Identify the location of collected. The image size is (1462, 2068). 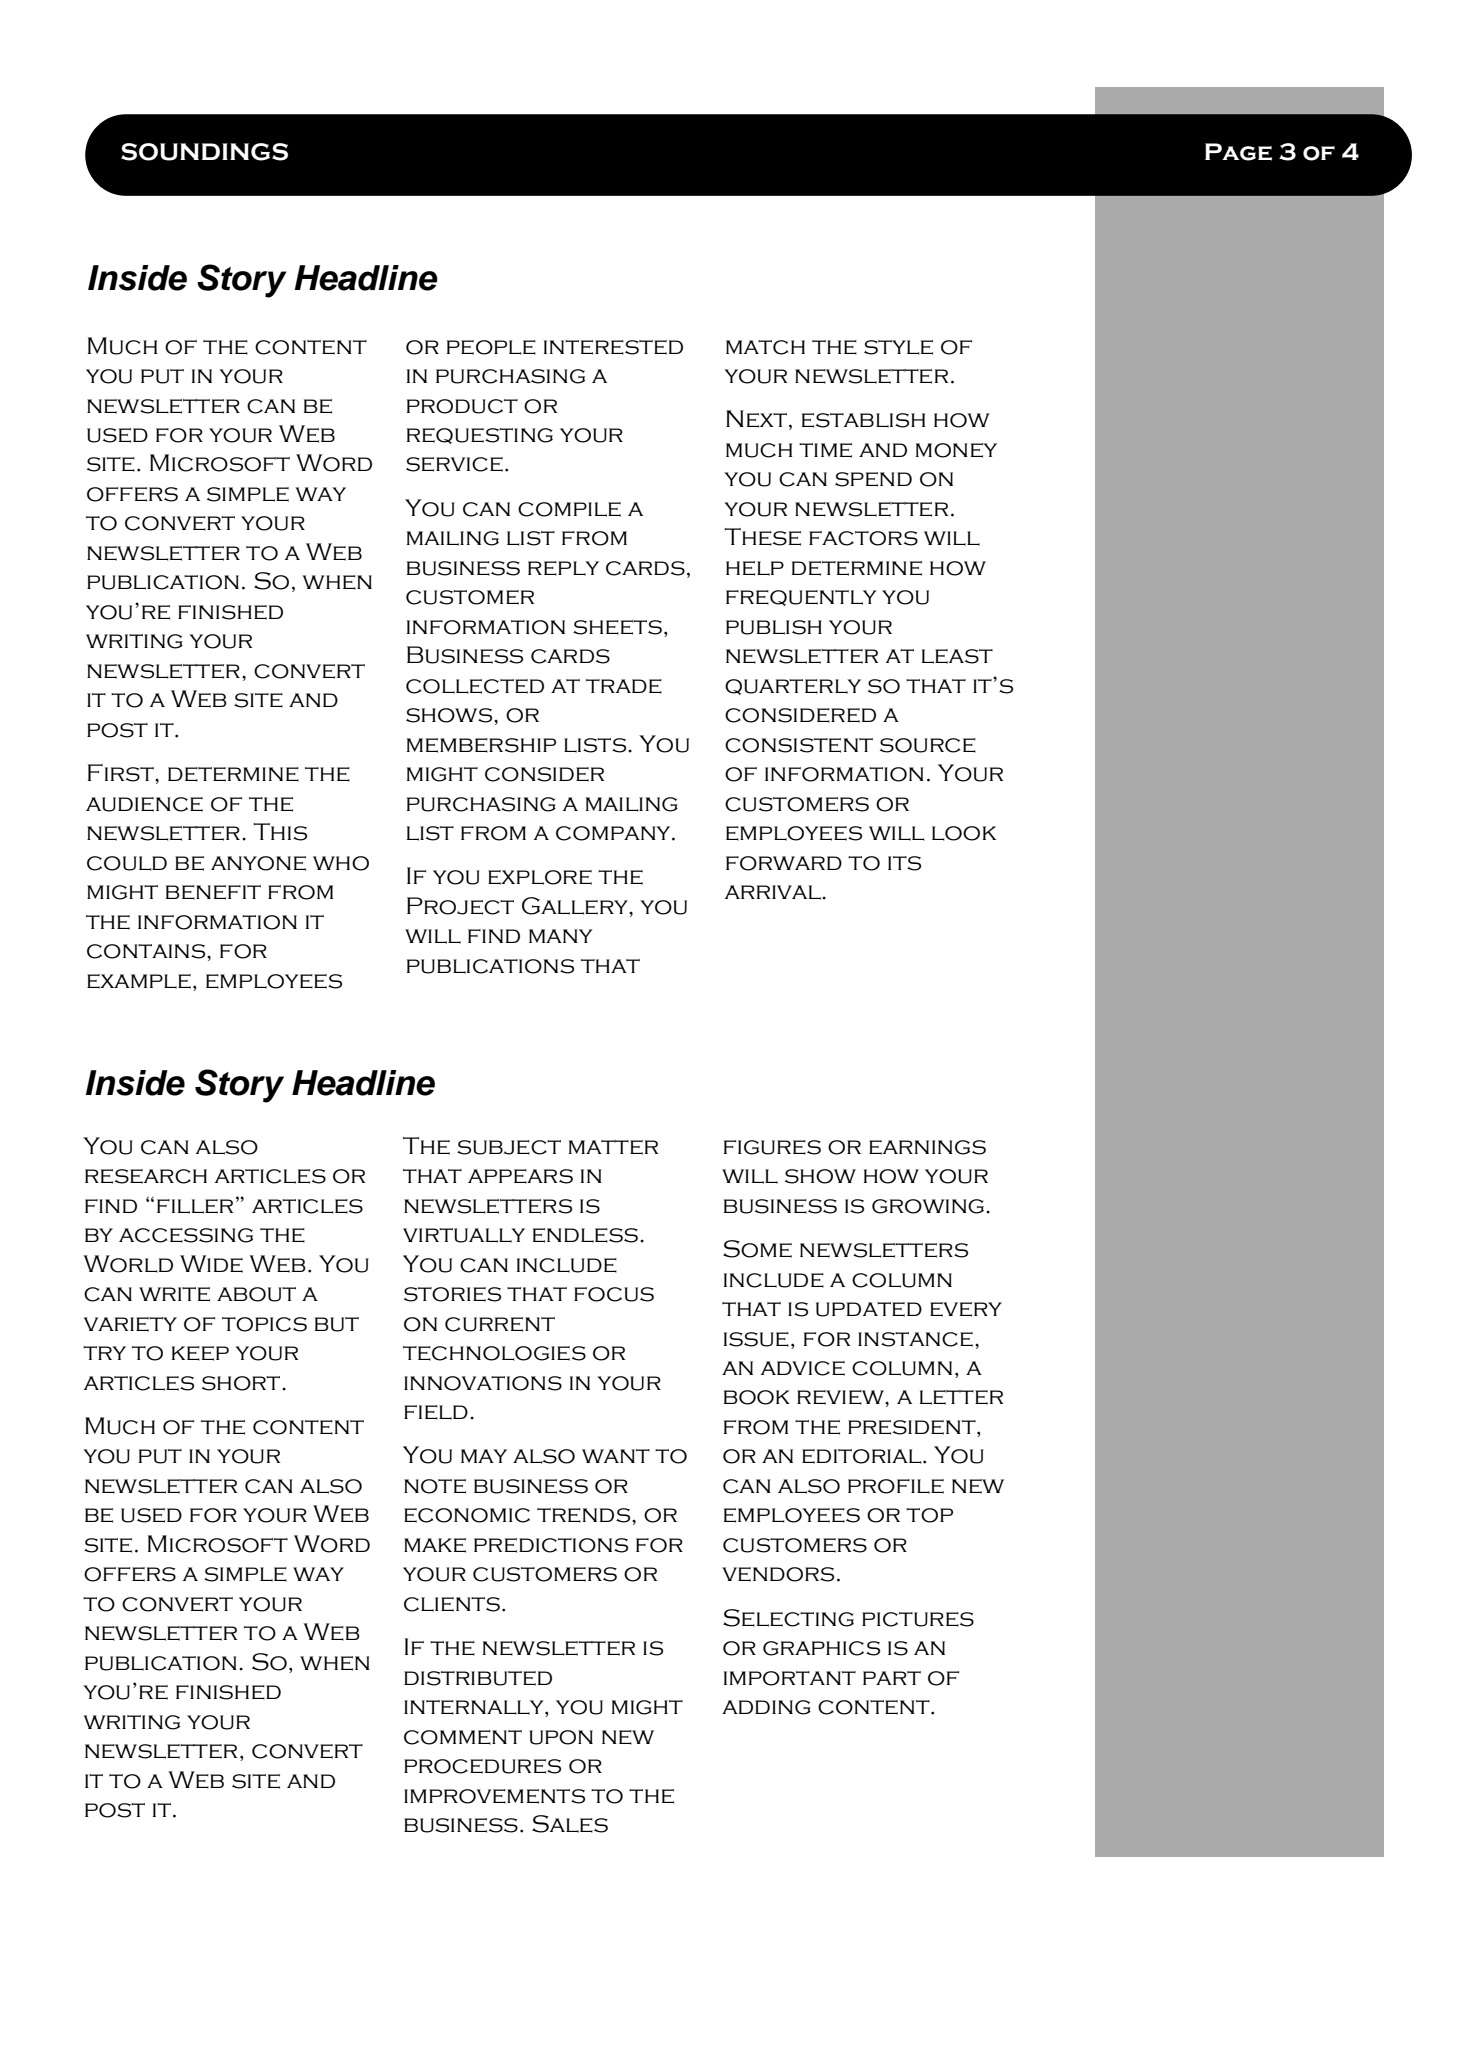
(475, 686).
